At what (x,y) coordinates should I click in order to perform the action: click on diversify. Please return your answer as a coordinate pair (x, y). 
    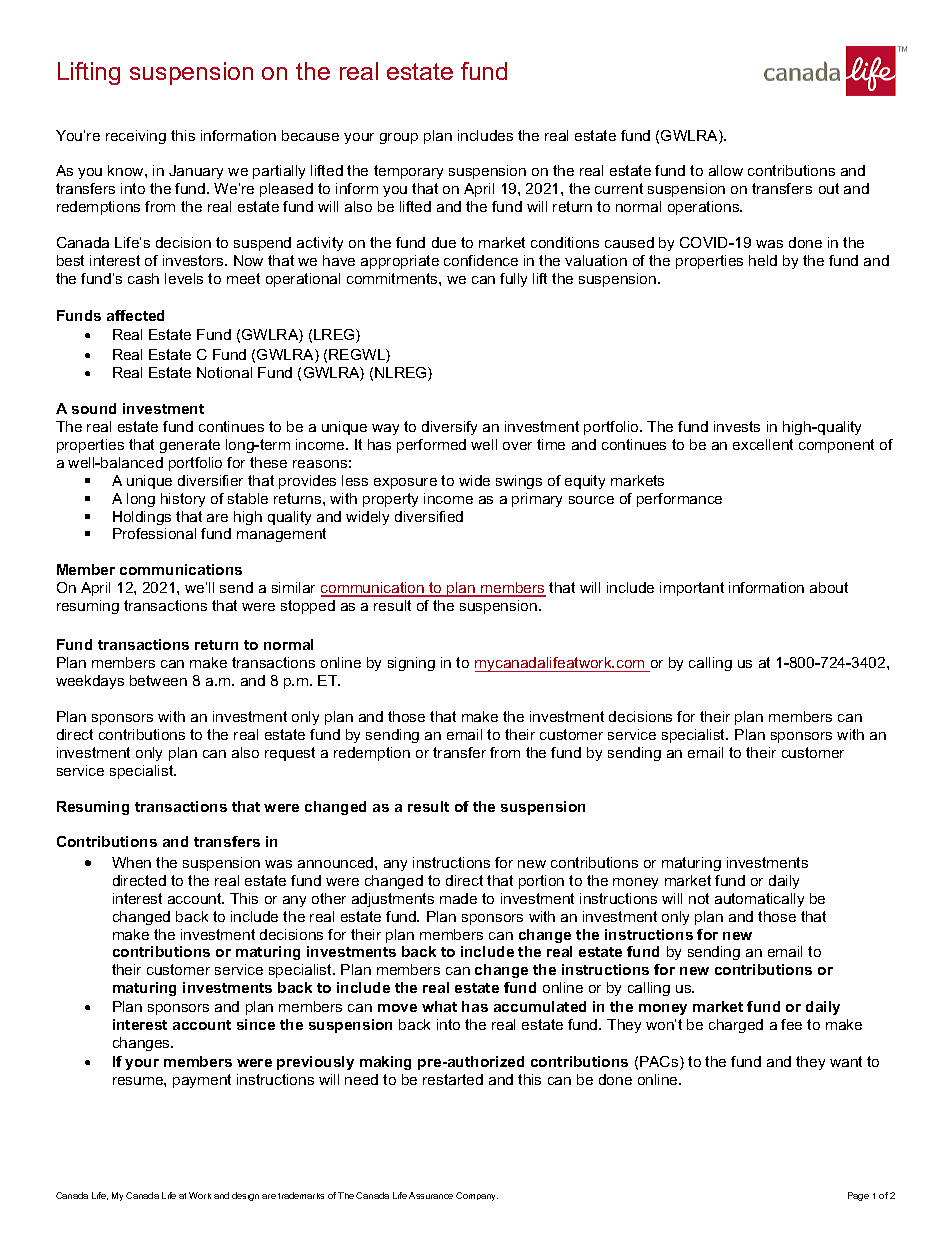
    Looking at the image, I should click on (449, 428).
